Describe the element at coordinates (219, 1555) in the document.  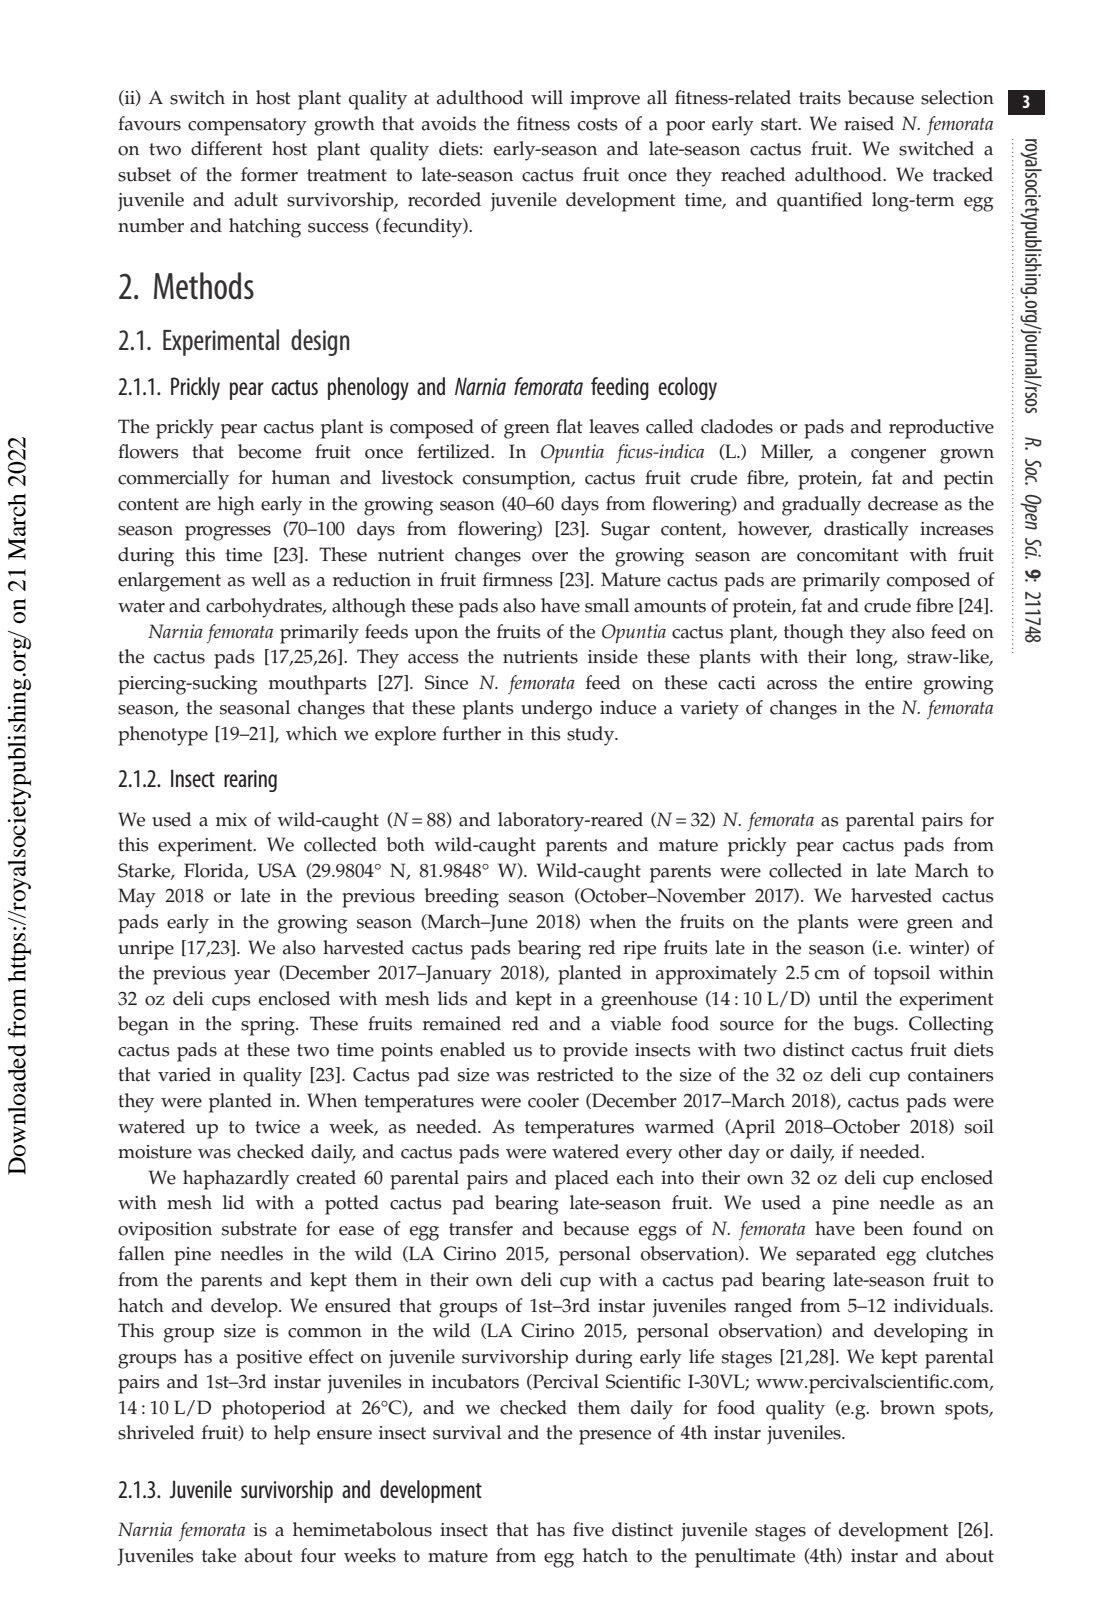
I see `take` at that location.
